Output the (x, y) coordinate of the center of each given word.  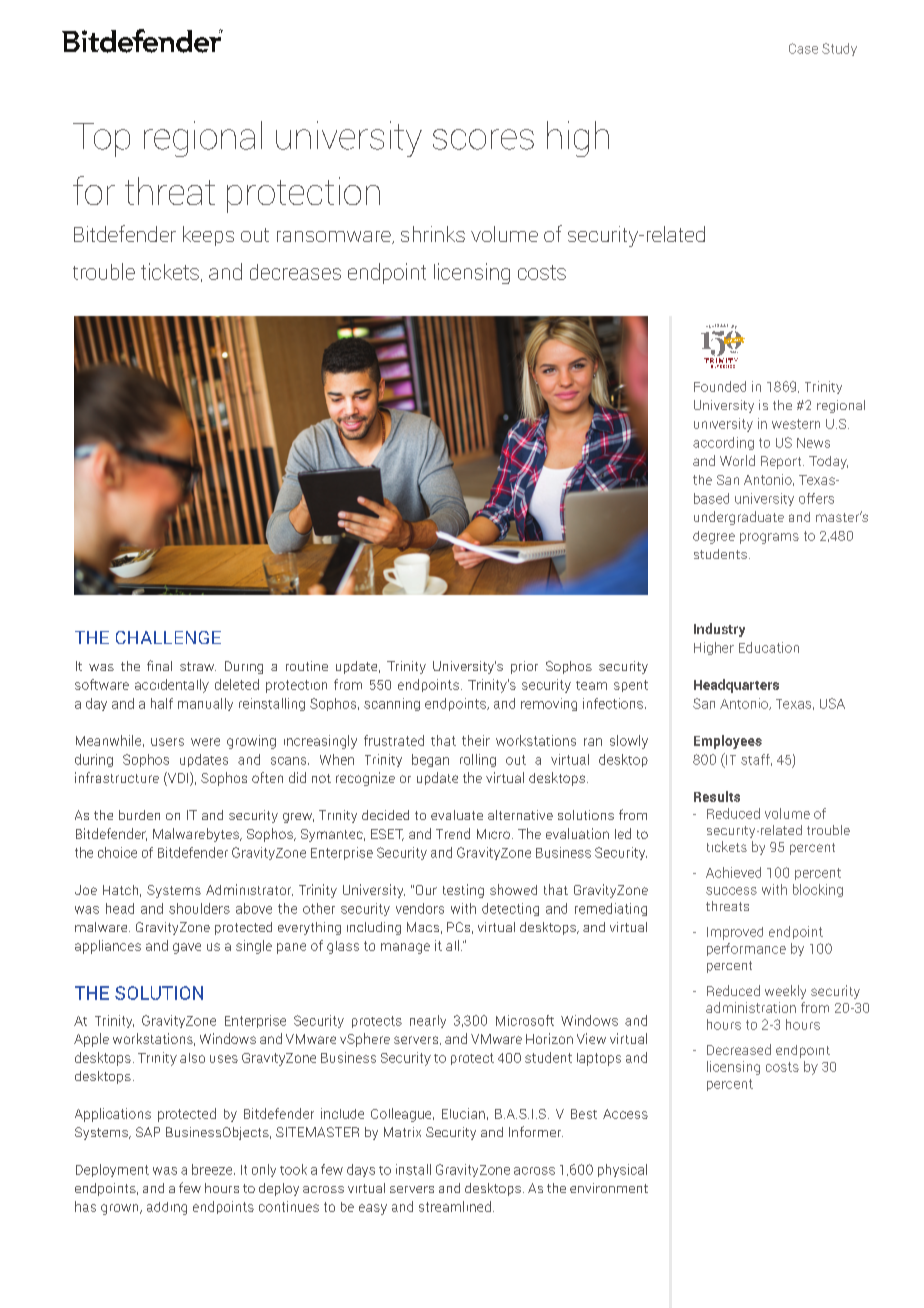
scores (483, 139)
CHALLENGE (168, 637)
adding (167, 1208)
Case (803, 48)
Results (717, 796)
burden (139, 815)
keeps (208, 236)
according (723, 443)
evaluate (457, 815)
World (737, 460)
